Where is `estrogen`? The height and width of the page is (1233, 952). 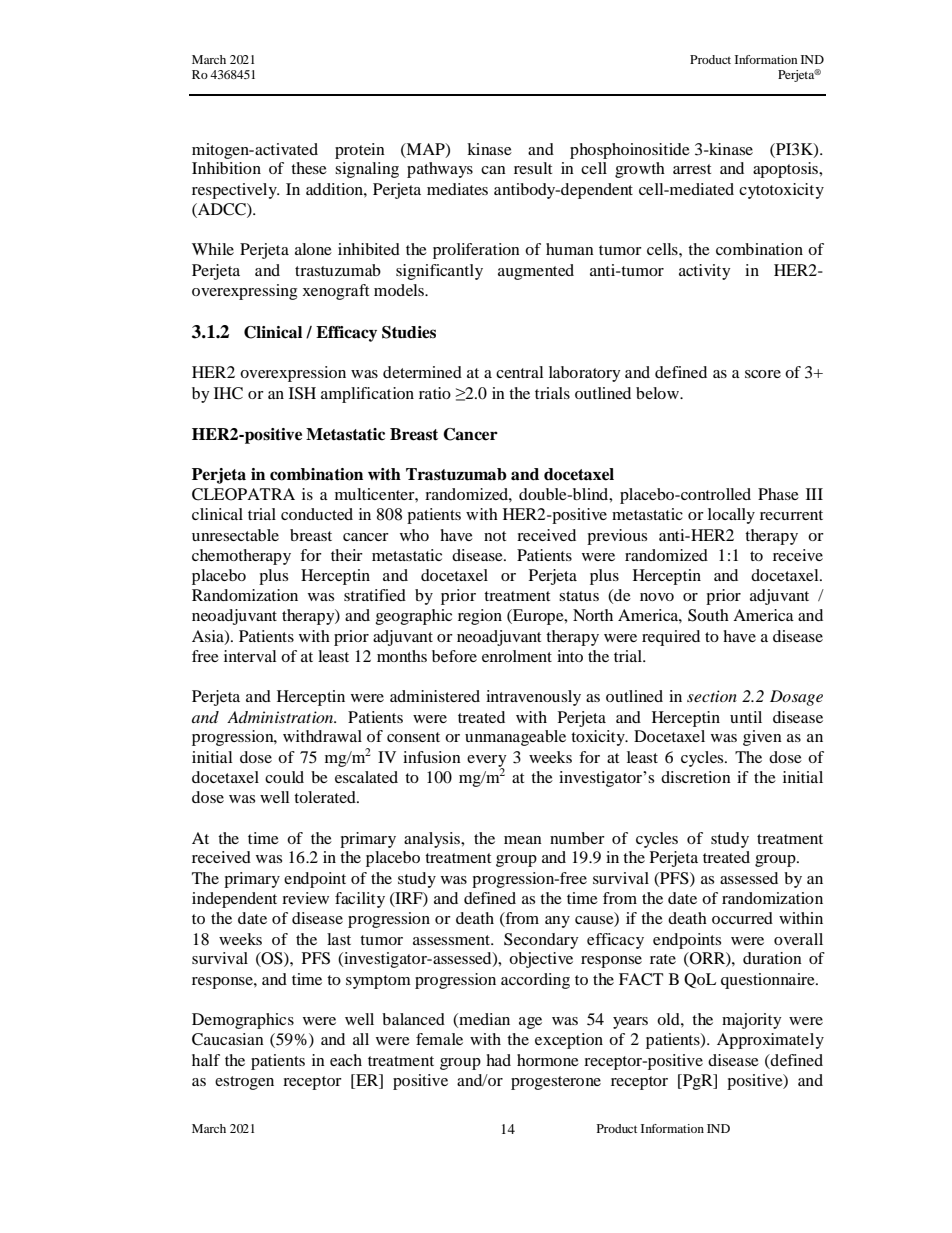
estrogen is located at coordinates (244, 1083).
